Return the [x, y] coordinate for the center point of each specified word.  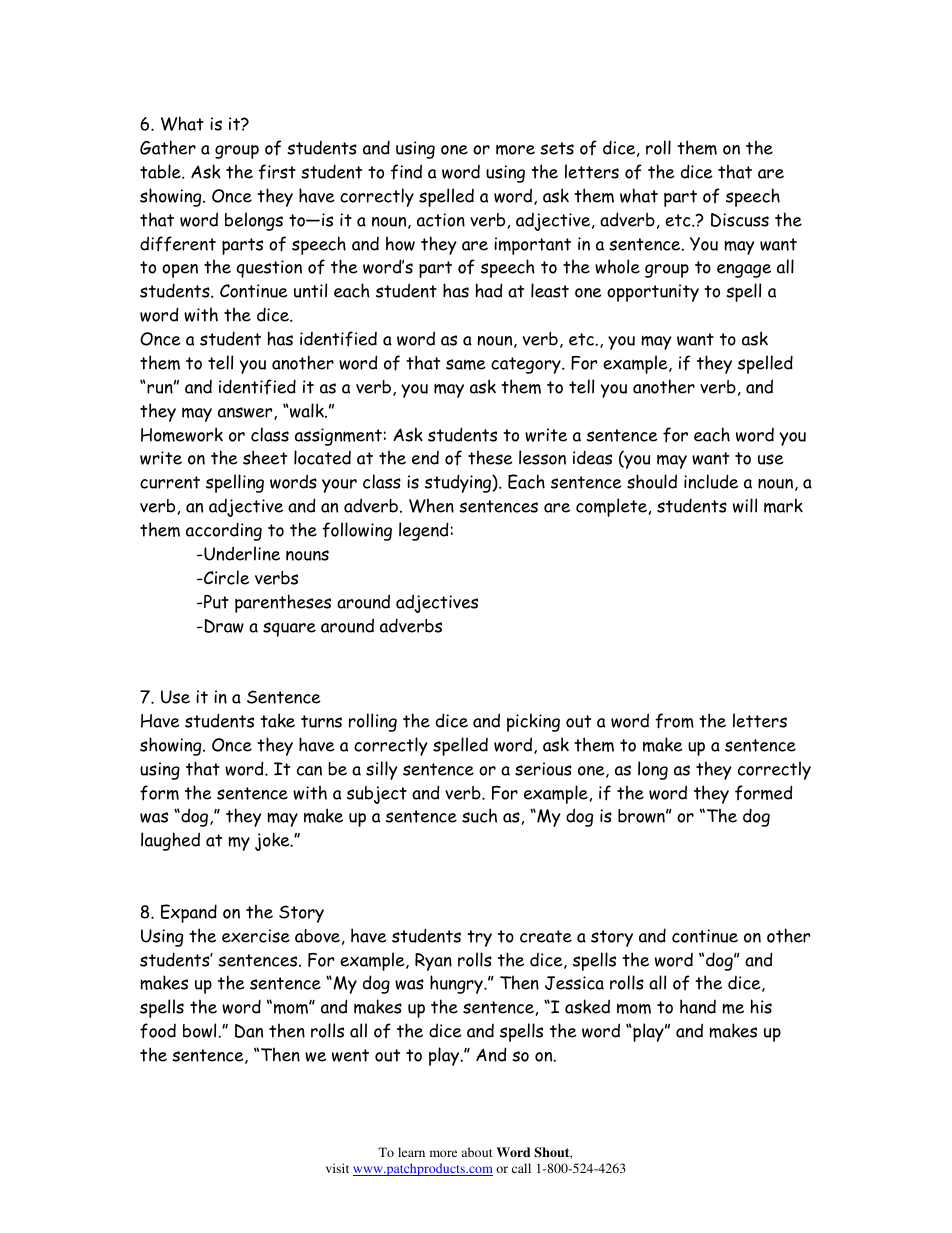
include [711, 481]
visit [337, 1168]
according [224, 531]
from [674, 721]
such [479, 815]
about [477, 1152]
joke [273, 841]
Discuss [740, 220]
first [277, 172]
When [431, 505]
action [441, 220]
